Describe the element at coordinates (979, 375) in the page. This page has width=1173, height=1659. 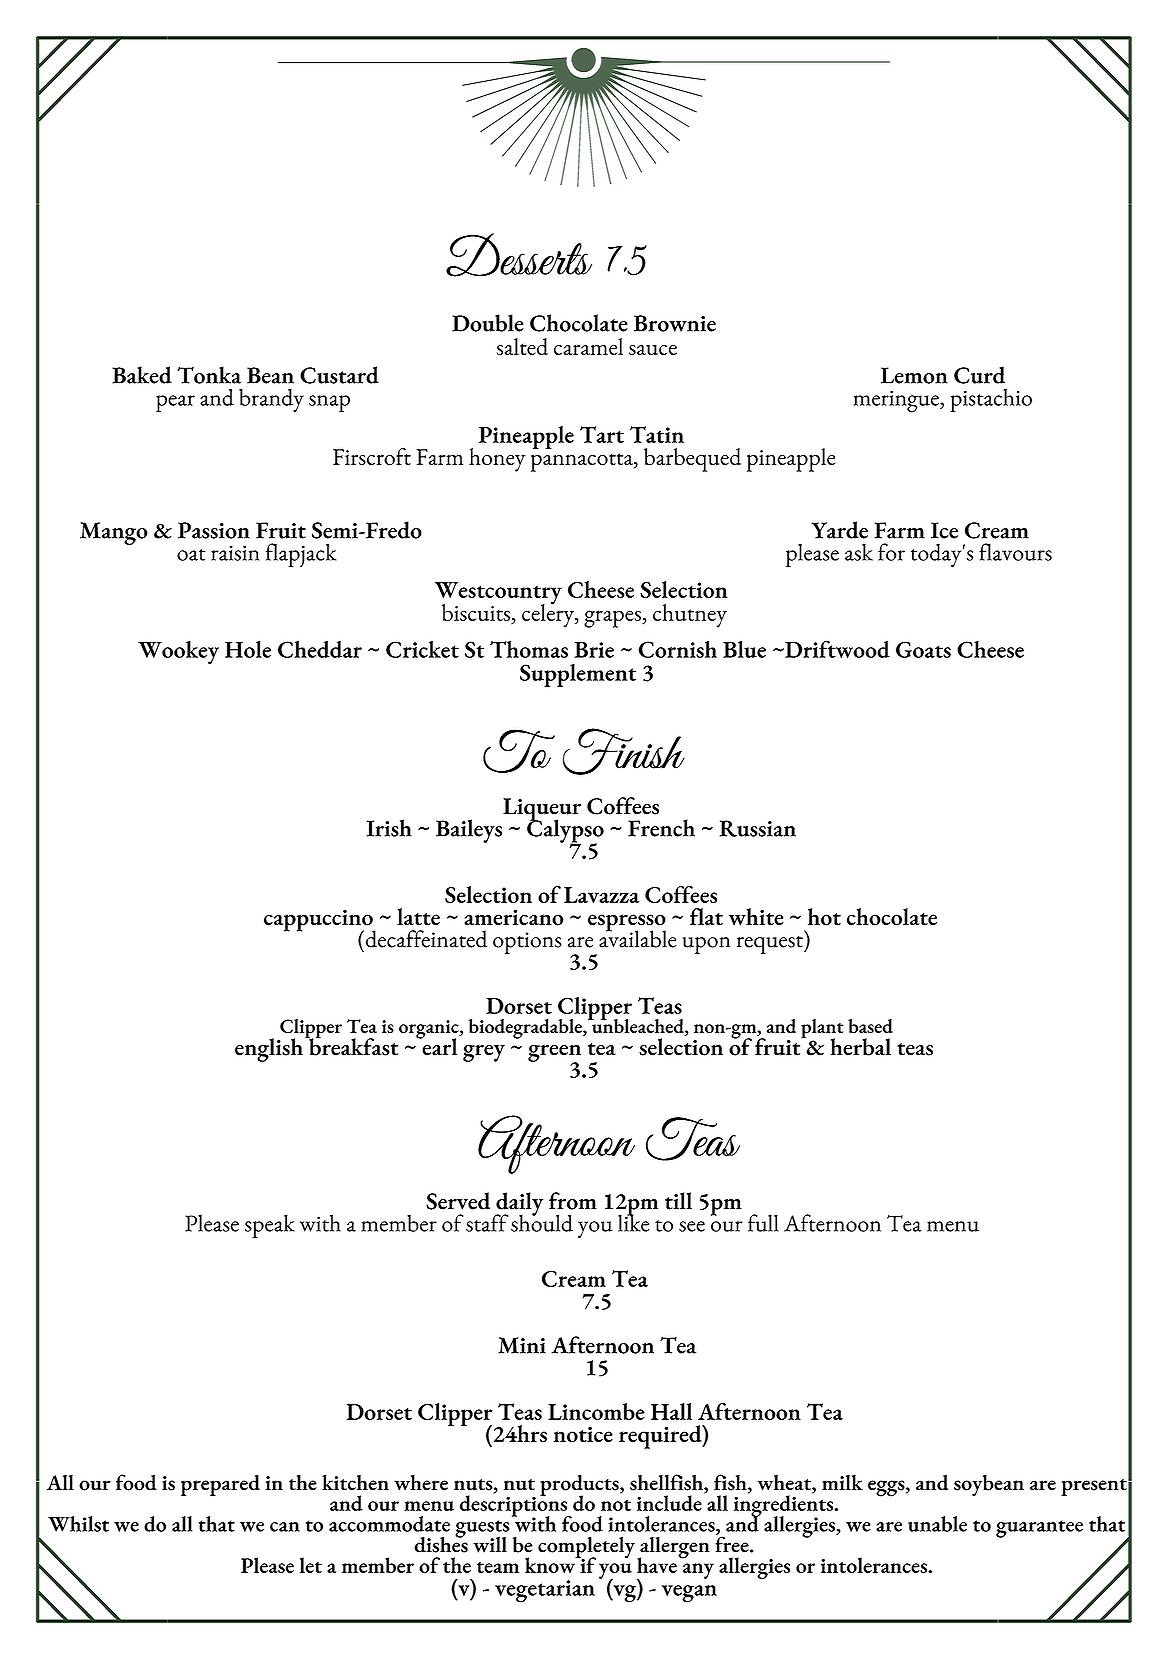
I see `Curd` at that location.
